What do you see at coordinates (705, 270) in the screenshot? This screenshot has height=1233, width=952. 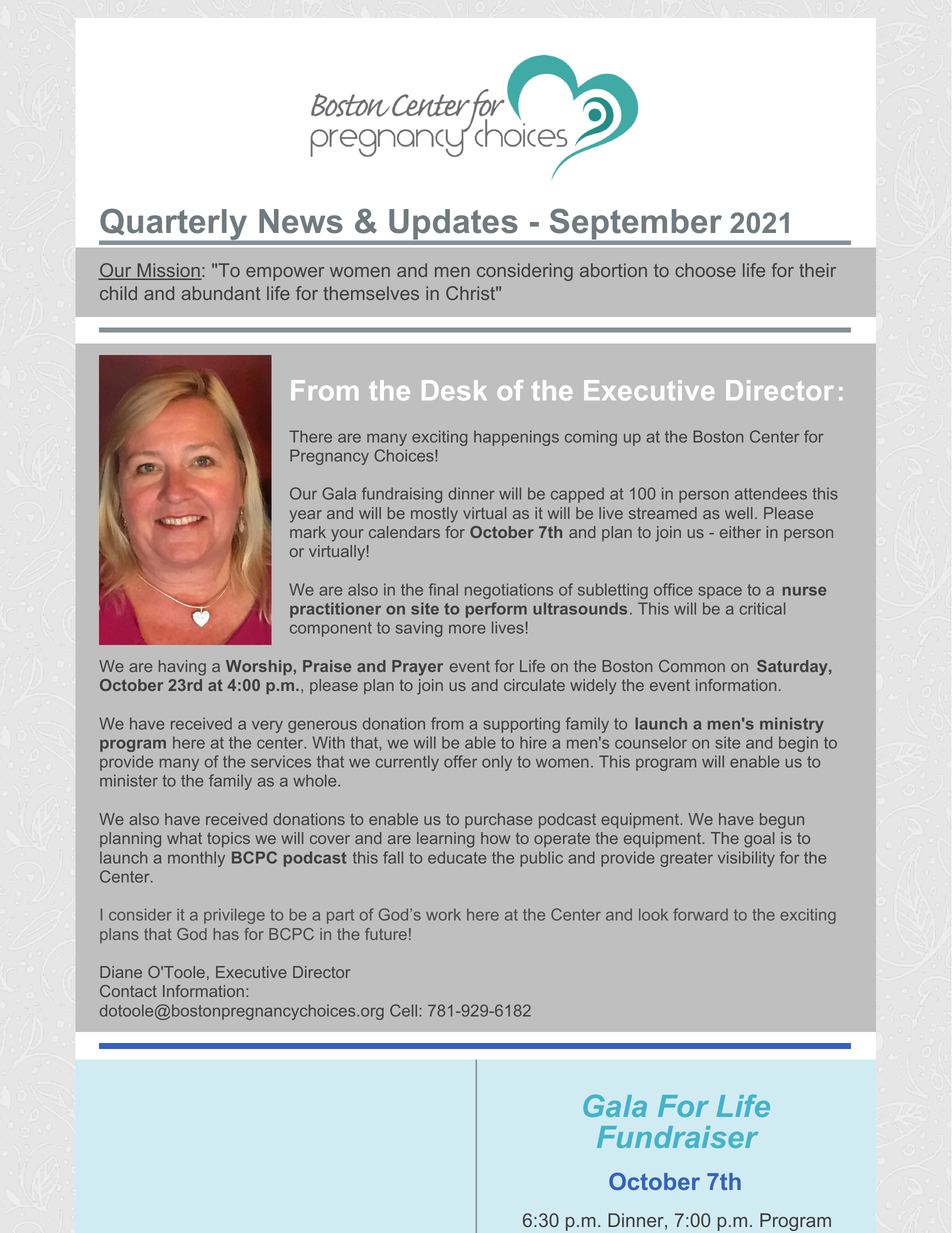 I see `choose` at bounding box center [705, 270].
